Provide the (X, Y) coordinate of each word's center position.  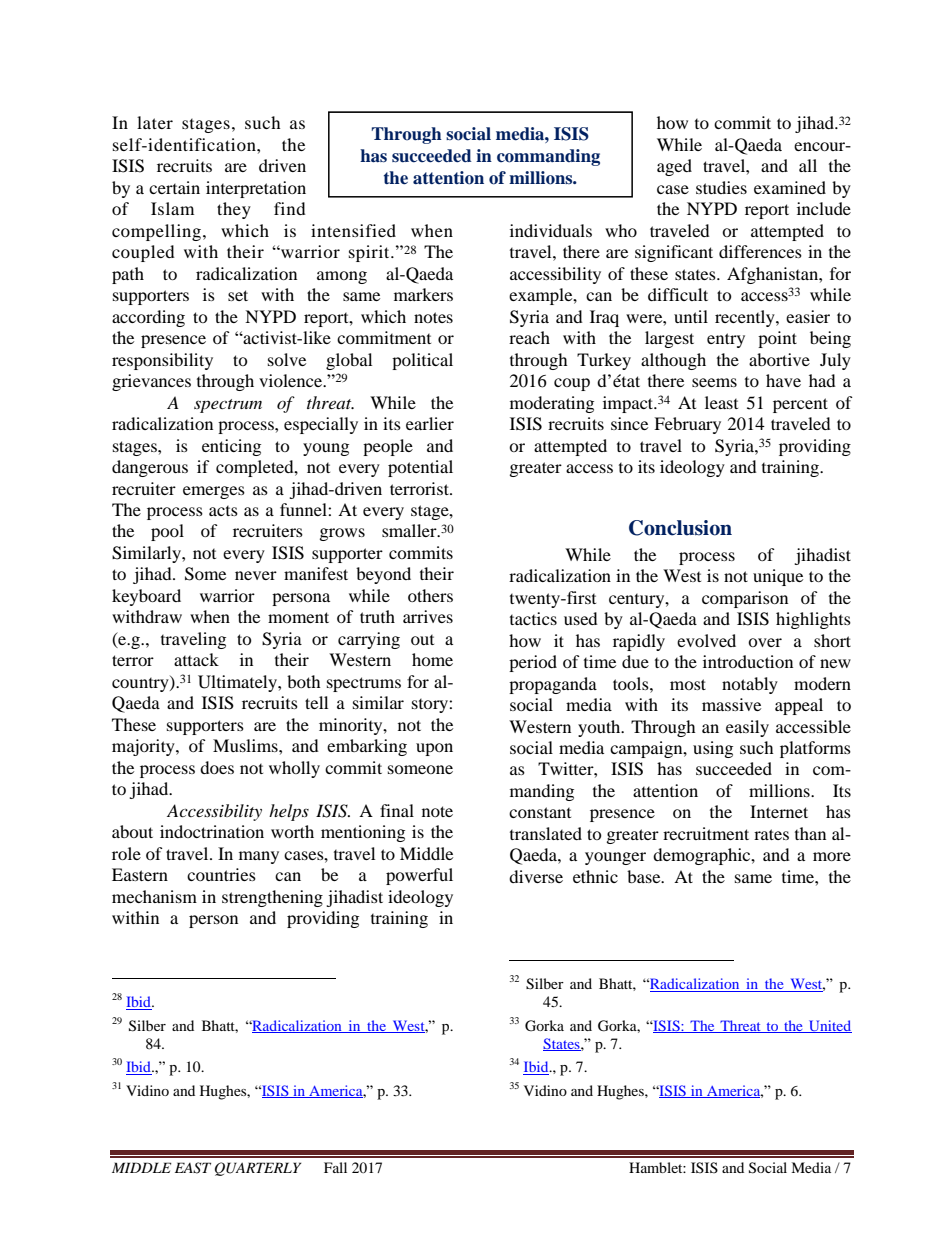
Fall (335, 1167)
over (765, 642)
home (432, 659)
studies (721, 187)
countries (221, 874)
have (783, 380)
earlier (430, 423)
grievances (151, 382)
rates (771, 834)
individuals (551, 230)
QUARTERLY (258, 1169)
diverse (536, 876)
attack (196, 659)
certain (174, 187)
